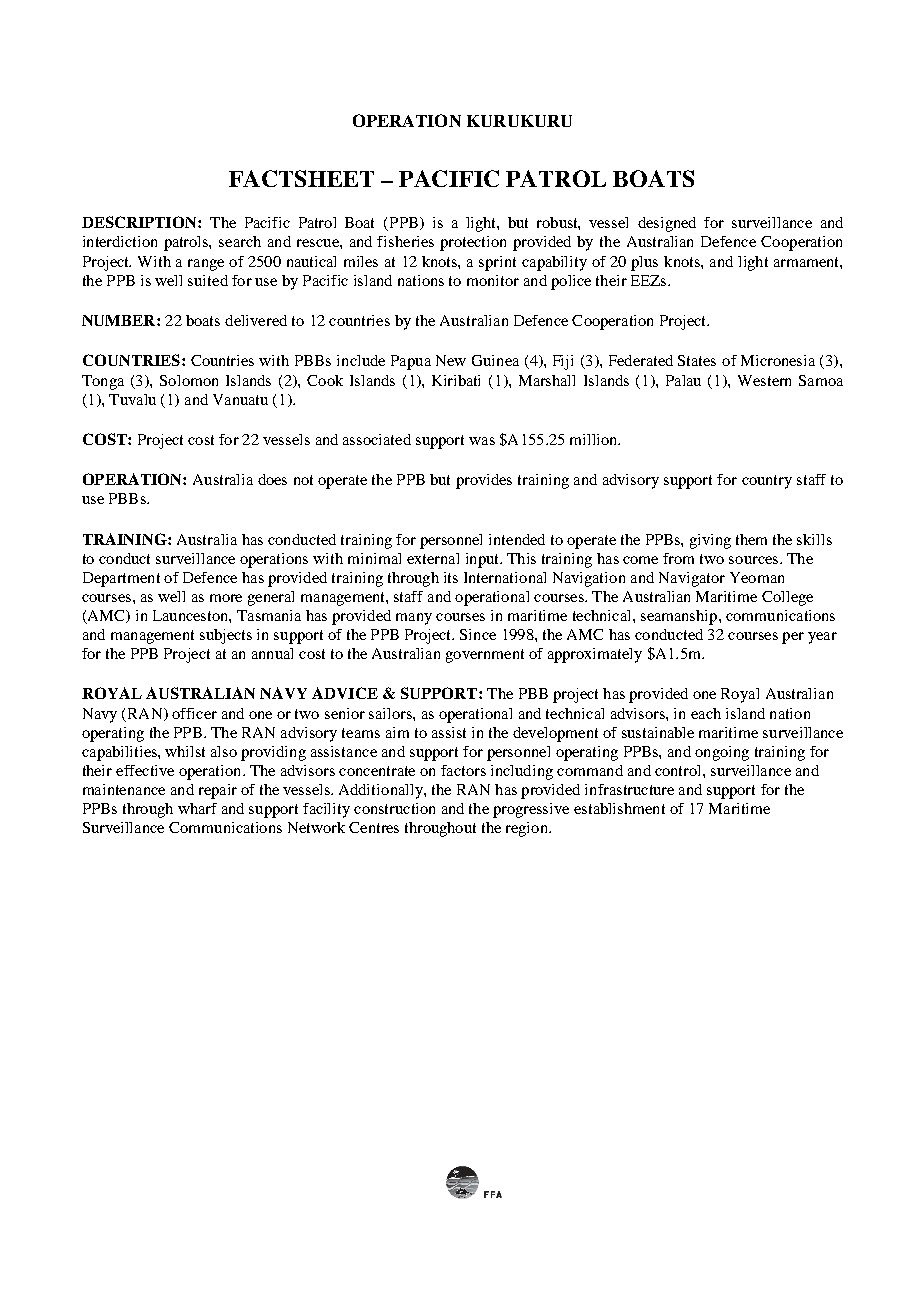 The width and height of the screenshot is (924, 1308). I want to click on wharf, so click(197, 808).
